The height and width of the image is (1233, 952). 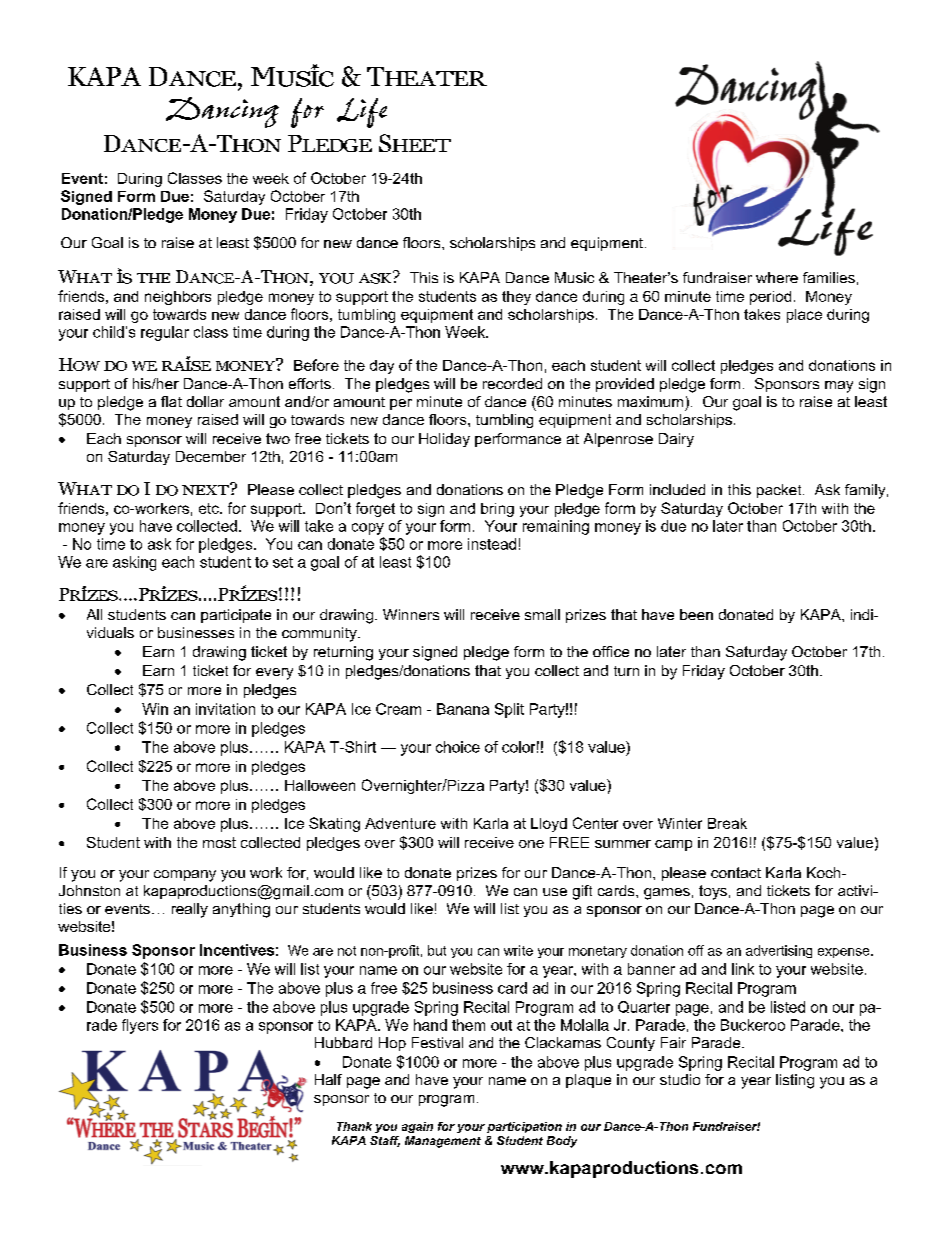 I want to click on recorded, so click(x=512, y=383).
